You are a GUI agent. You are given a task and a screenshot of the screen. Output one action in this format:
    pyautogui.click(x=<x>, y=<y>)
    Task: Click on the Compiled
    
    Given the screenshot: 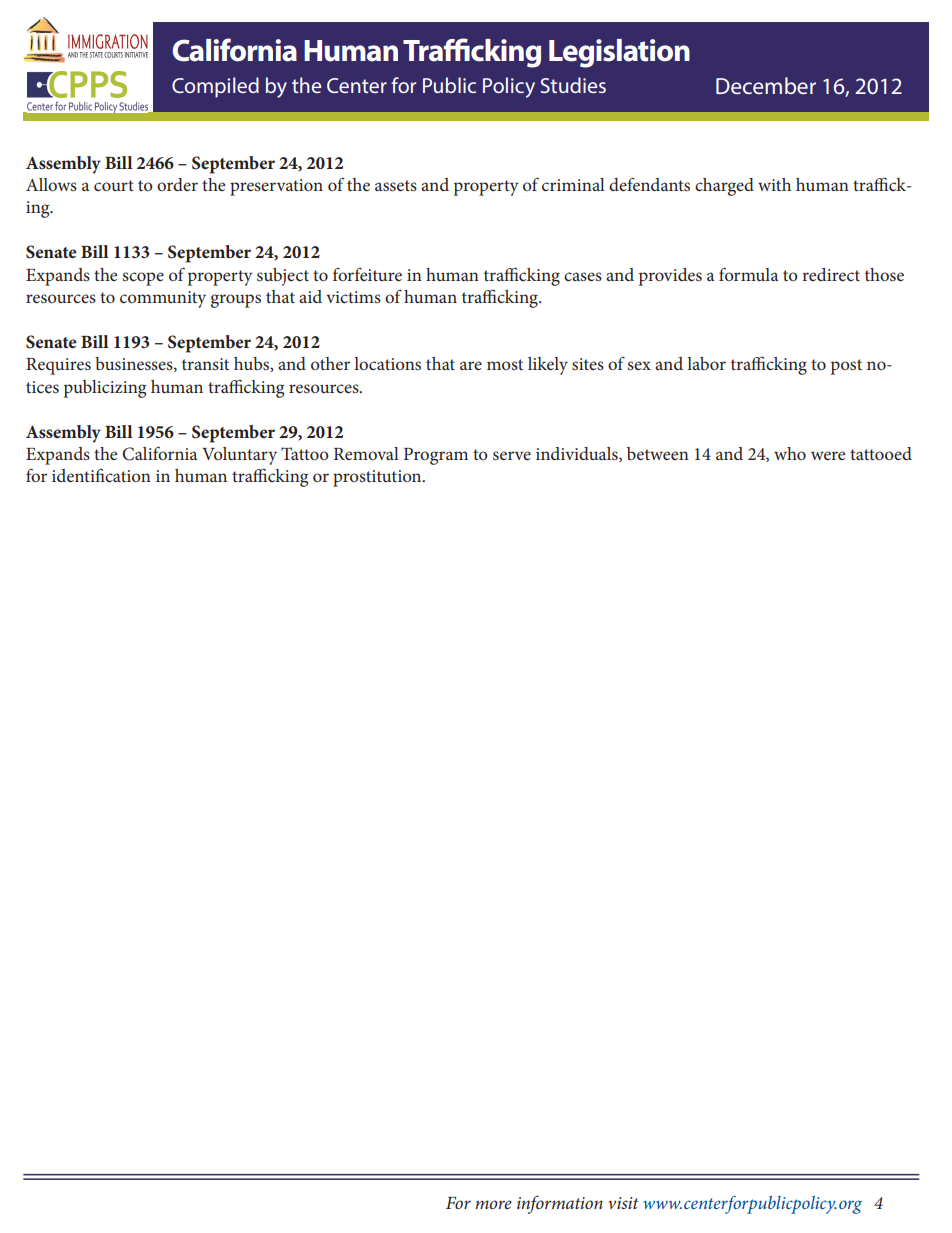 What is the action you would take?
    pyautogui.click(x=215, y=87)
